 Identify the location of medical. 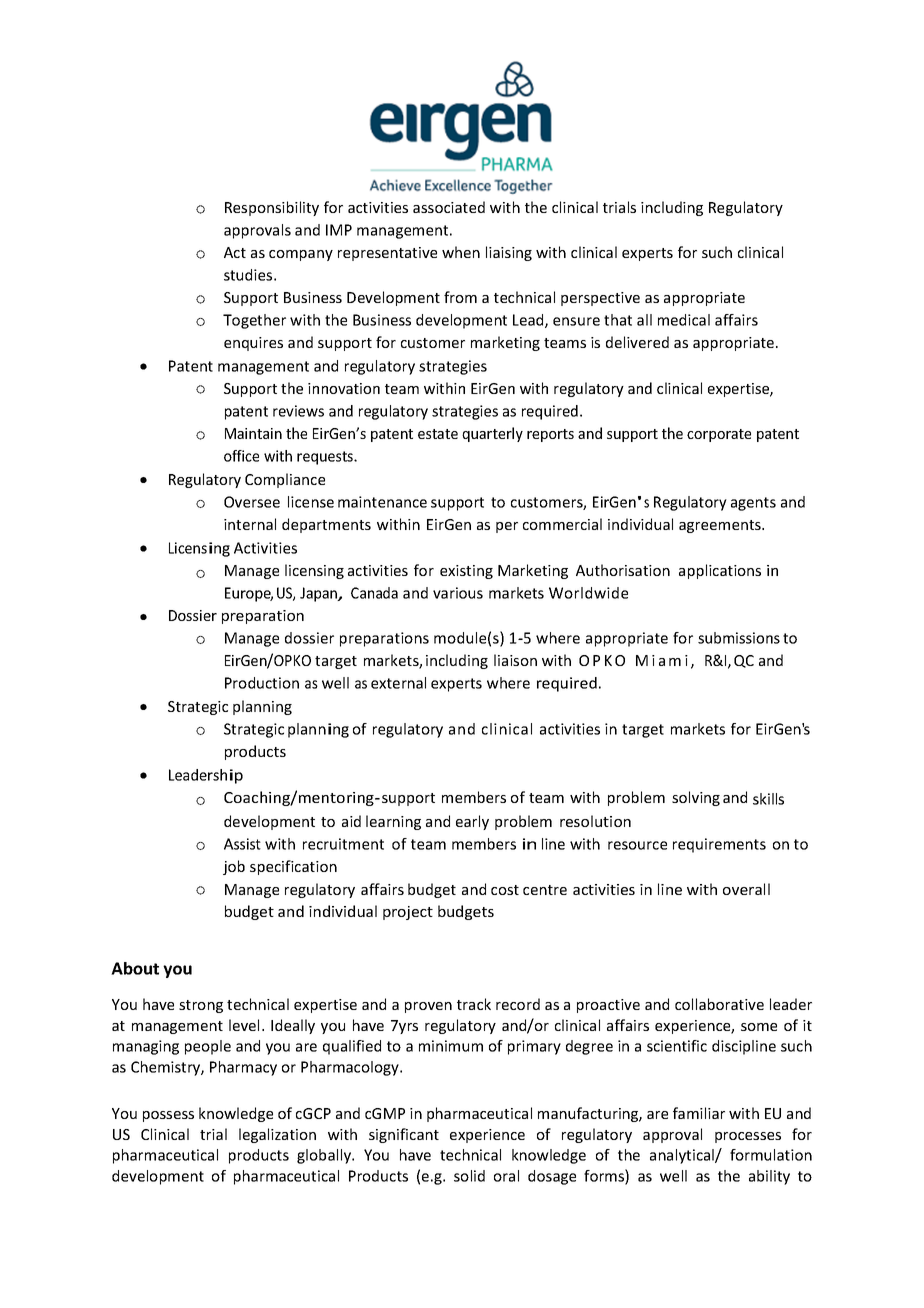
(684, 320).
